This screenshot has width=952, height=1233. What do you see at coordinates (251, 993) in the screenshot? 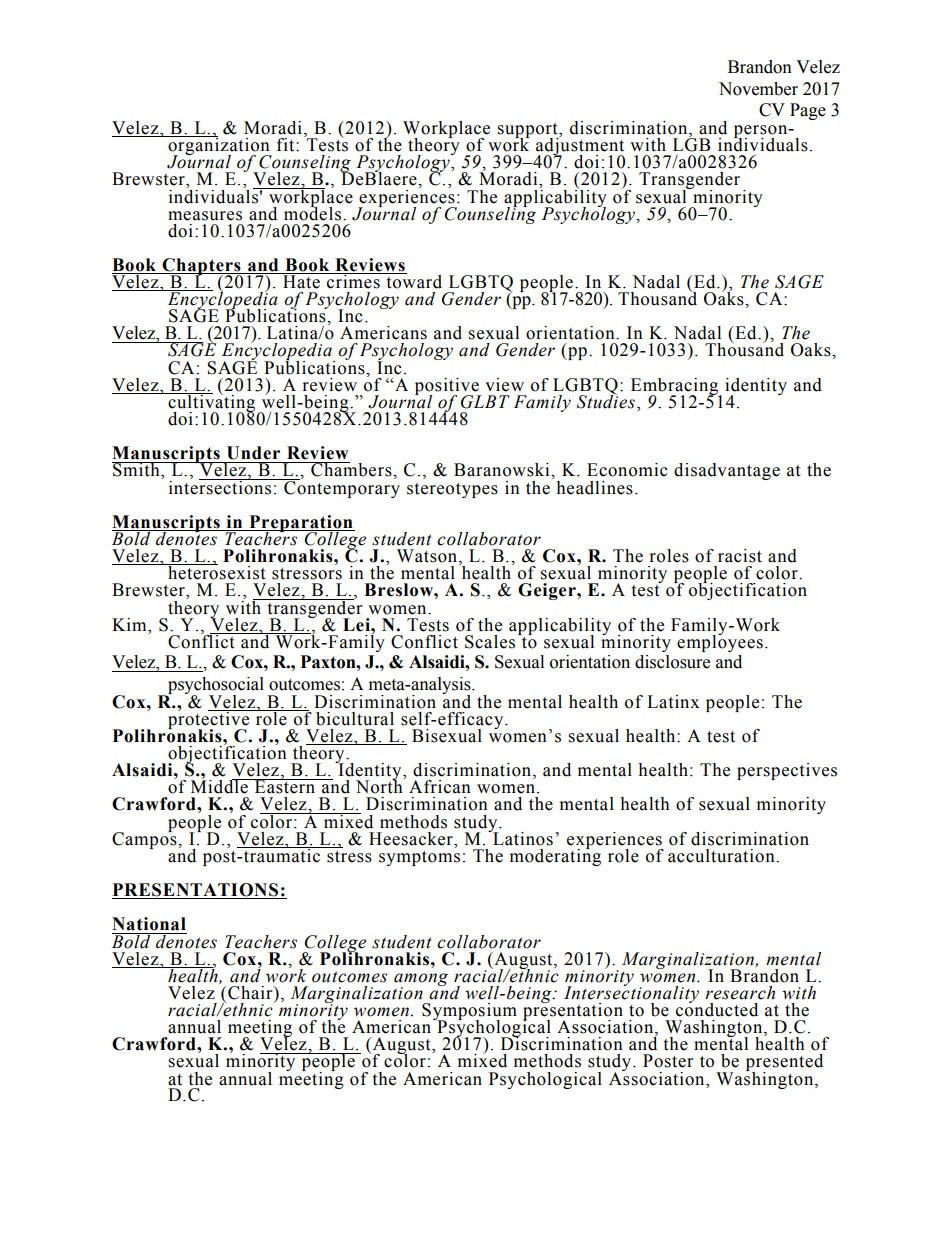
I see `Chair` at bounding box center [251, 993].
